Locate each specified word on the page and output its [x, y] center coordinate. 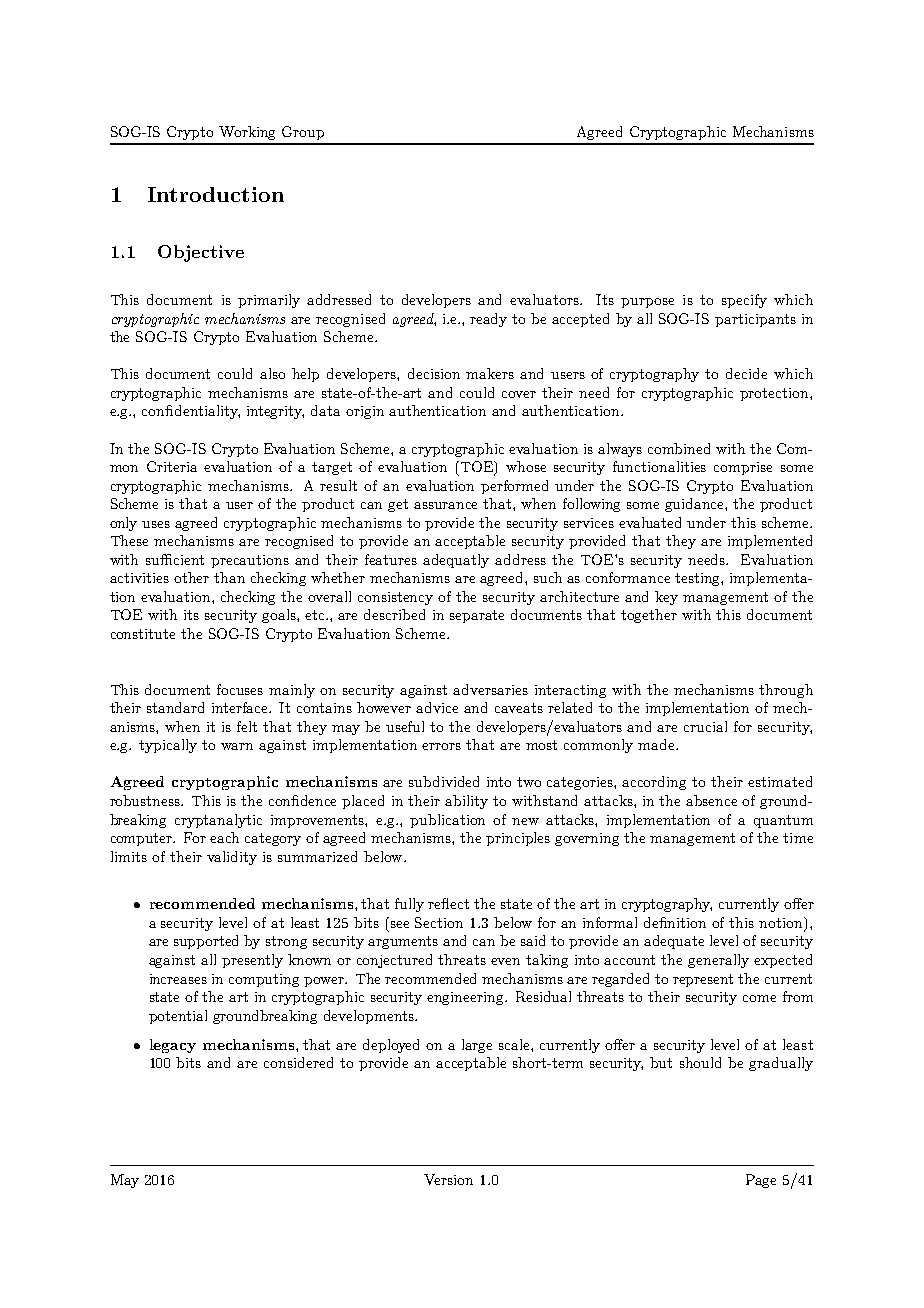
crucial [705, 726]
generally [718, 961]
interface [241, 707]
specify [744, 301]
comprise [743, 468]
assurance [445, 505]
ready [488, 320]
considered [298, 1062]
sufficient [175, 559]
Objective [201, 253]
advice [437, 707]
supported [206, 942]
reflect [448, 903]
